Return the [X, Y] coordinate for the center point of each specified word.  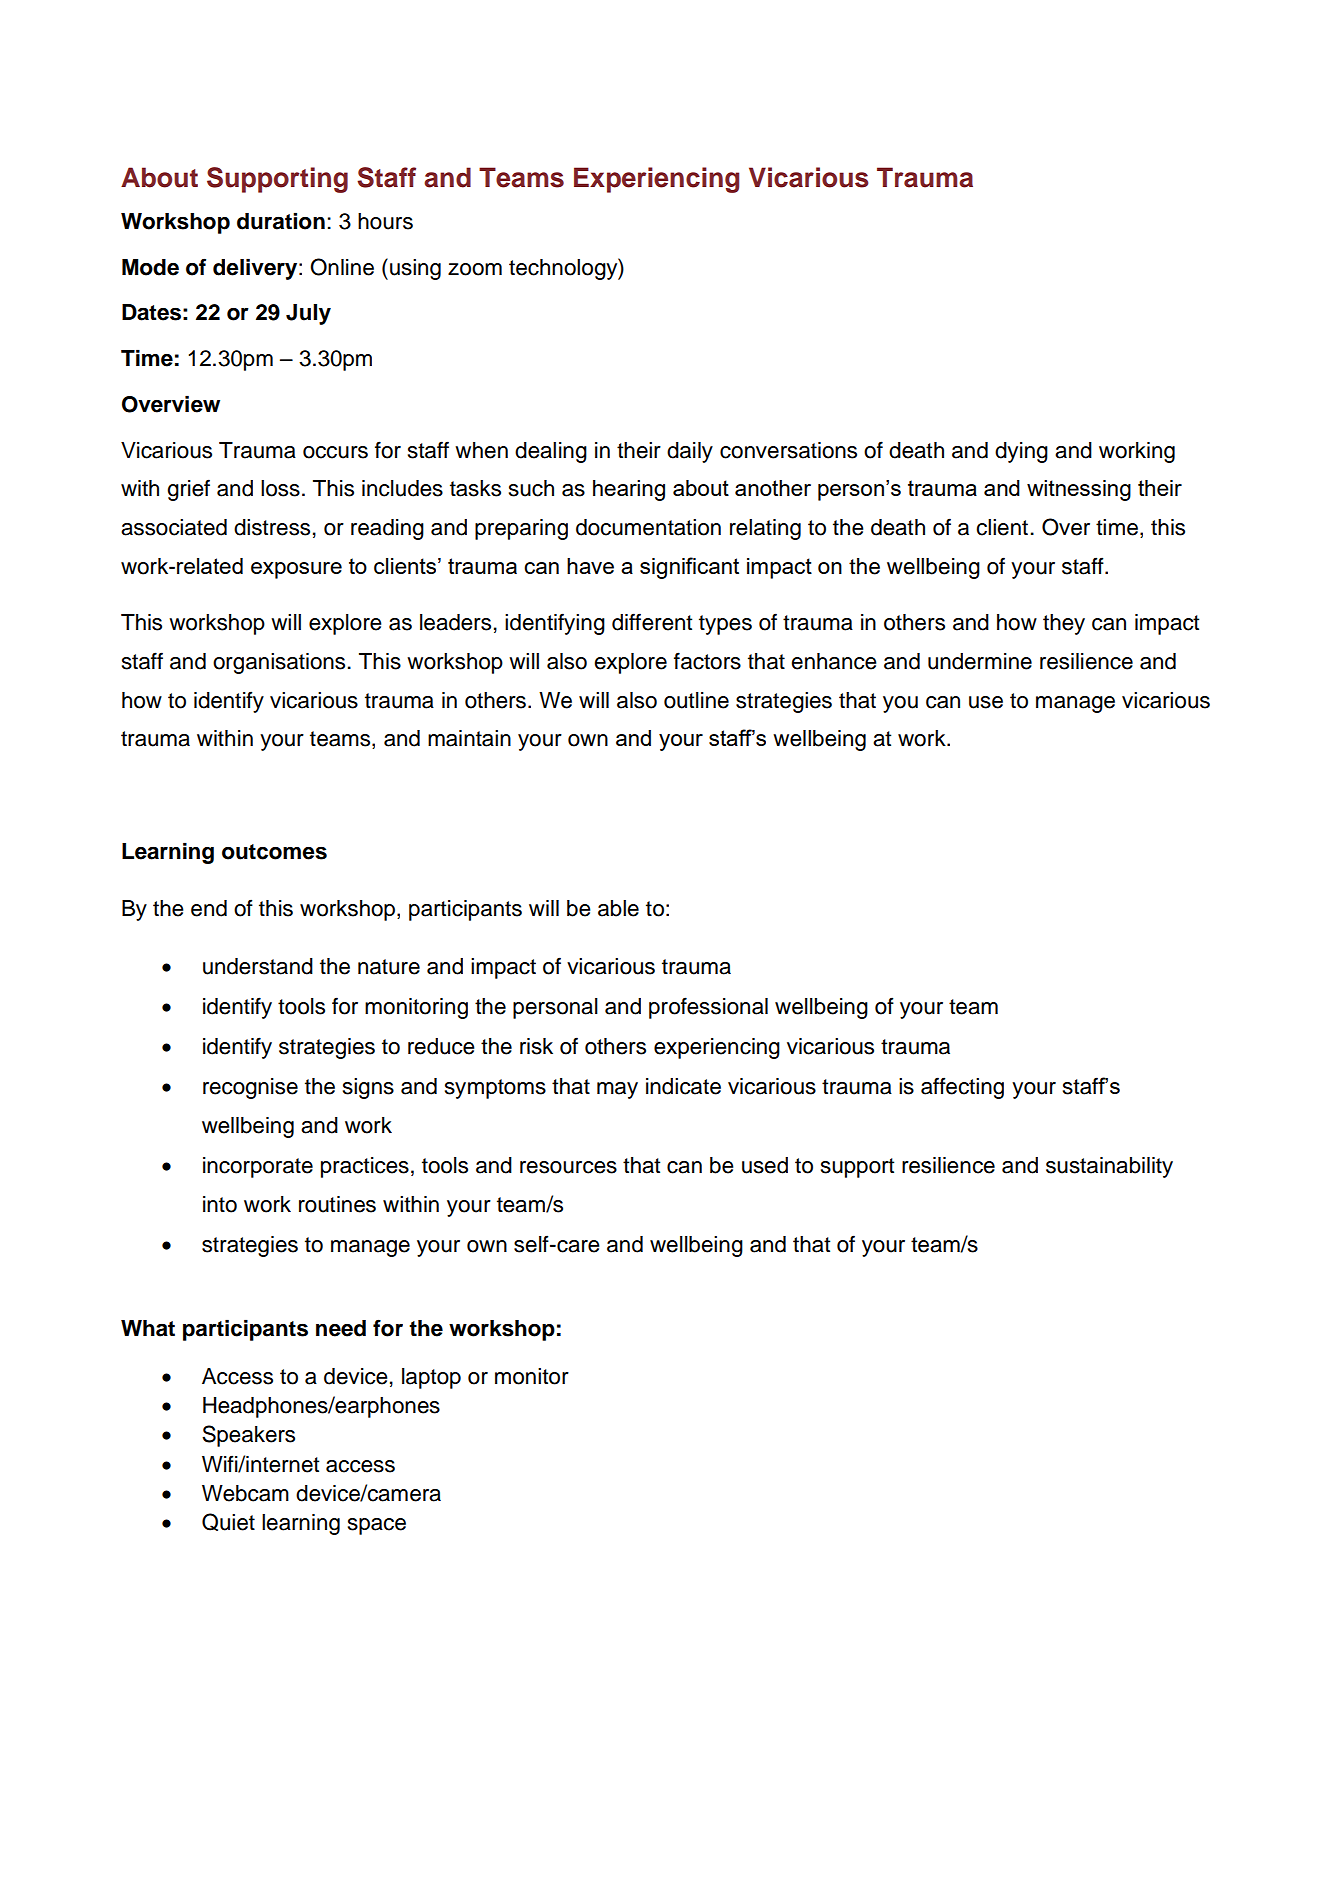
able [618, 908]
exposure [296, 570]
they [1064, 624]
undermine [980, 661]
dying [1021, 452]
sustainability [1109, 1167]
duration [281, 221]
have [590, 566]
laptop [431, 1378]
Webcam [245, 1493]
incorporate [258, 1167]
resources [568, 1167]
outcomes [274, 852]
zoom [475, 269]
